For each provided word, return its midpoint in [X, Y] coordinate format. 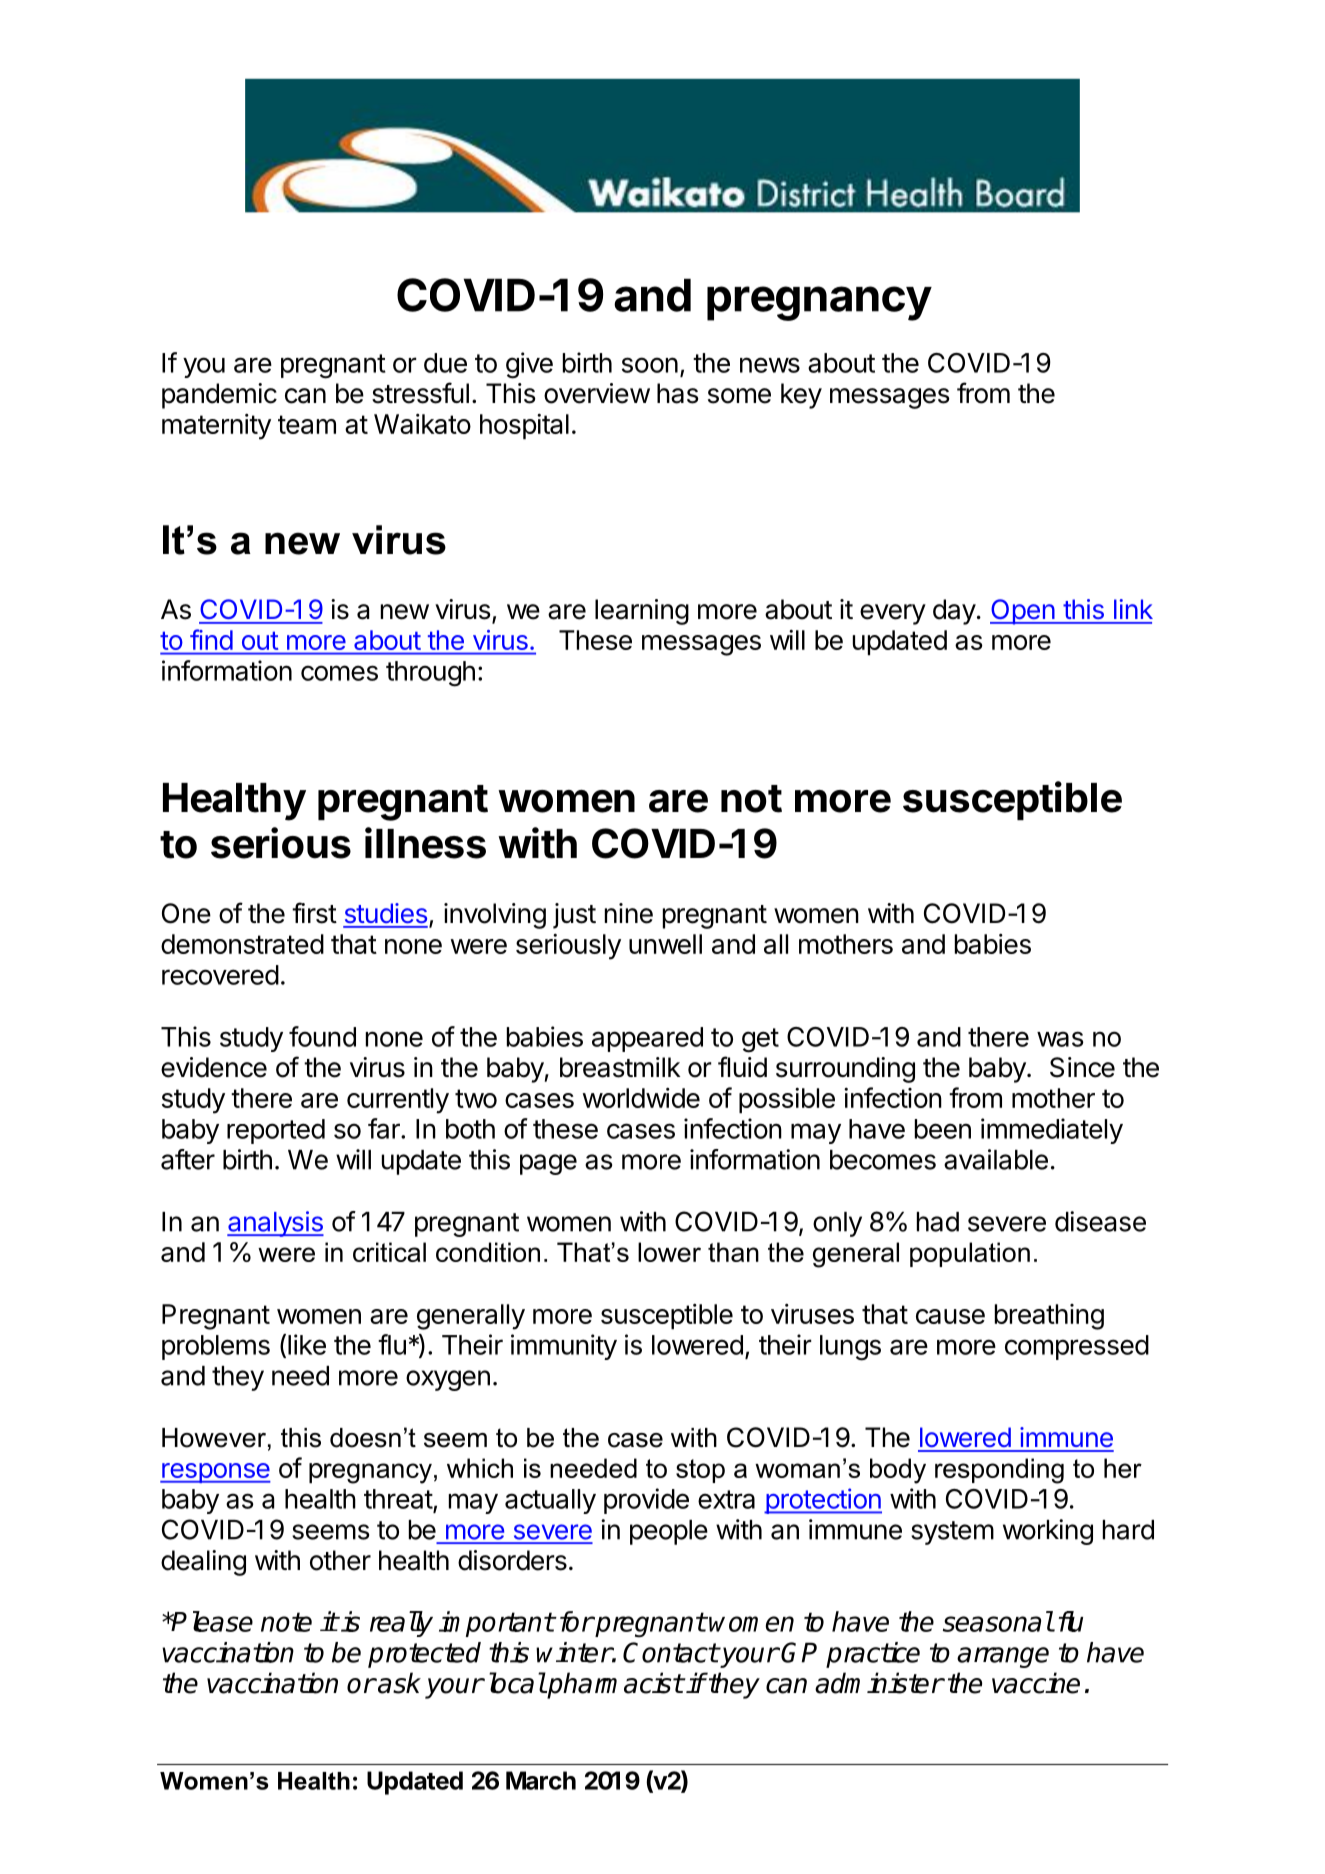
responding [999, 1471]
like [307, 1344]
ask [398, 1683]
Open [1023, 612]
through [430, 674]
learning [642, 612]
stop [700, 1471]
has [678, 393]
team [307, 424]
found [322, 1036]
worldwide [641, 1098]
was [1060, 1039]
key [801, 396]
